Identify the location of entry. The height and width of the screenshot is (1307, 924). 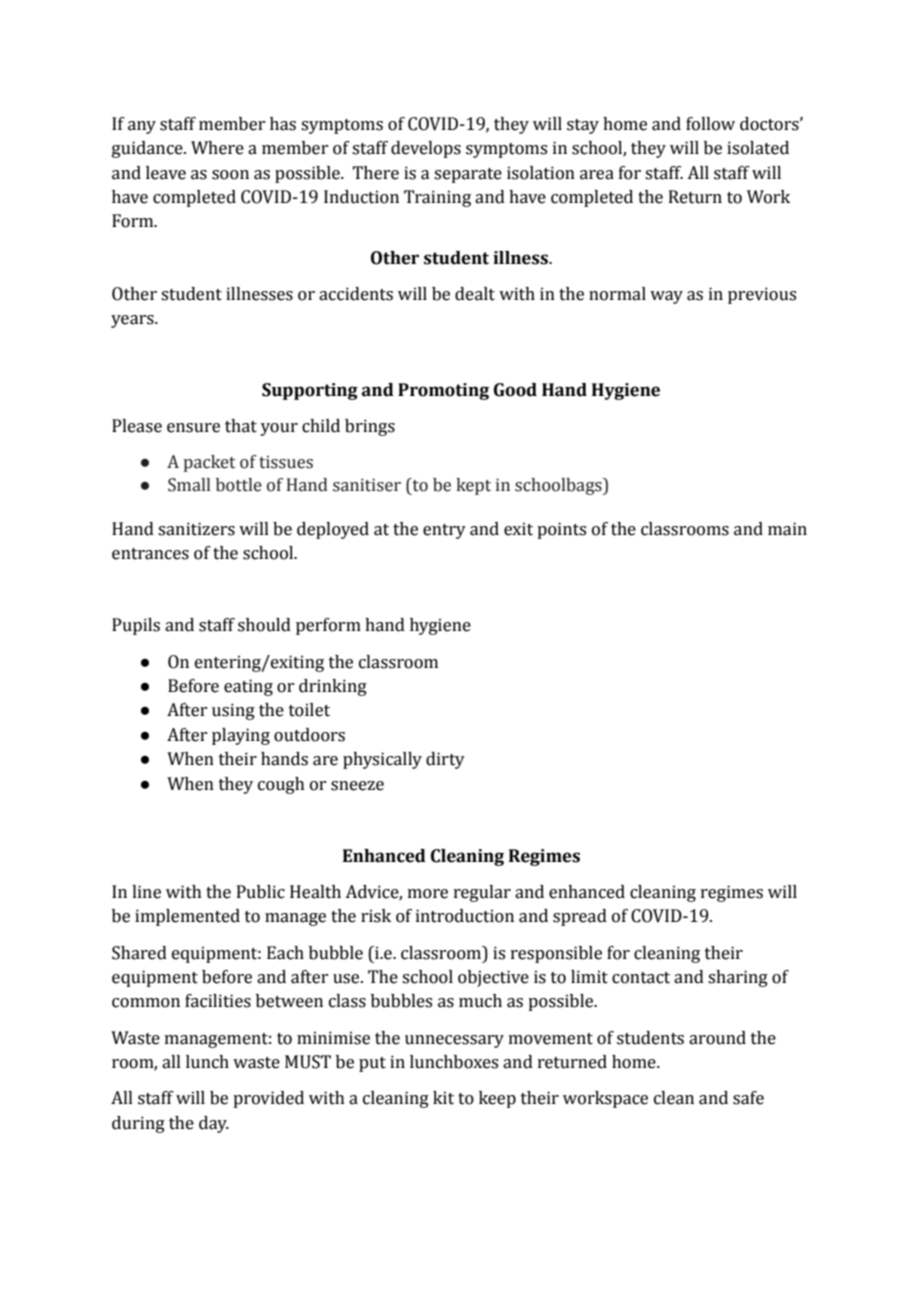
(444, 531).
